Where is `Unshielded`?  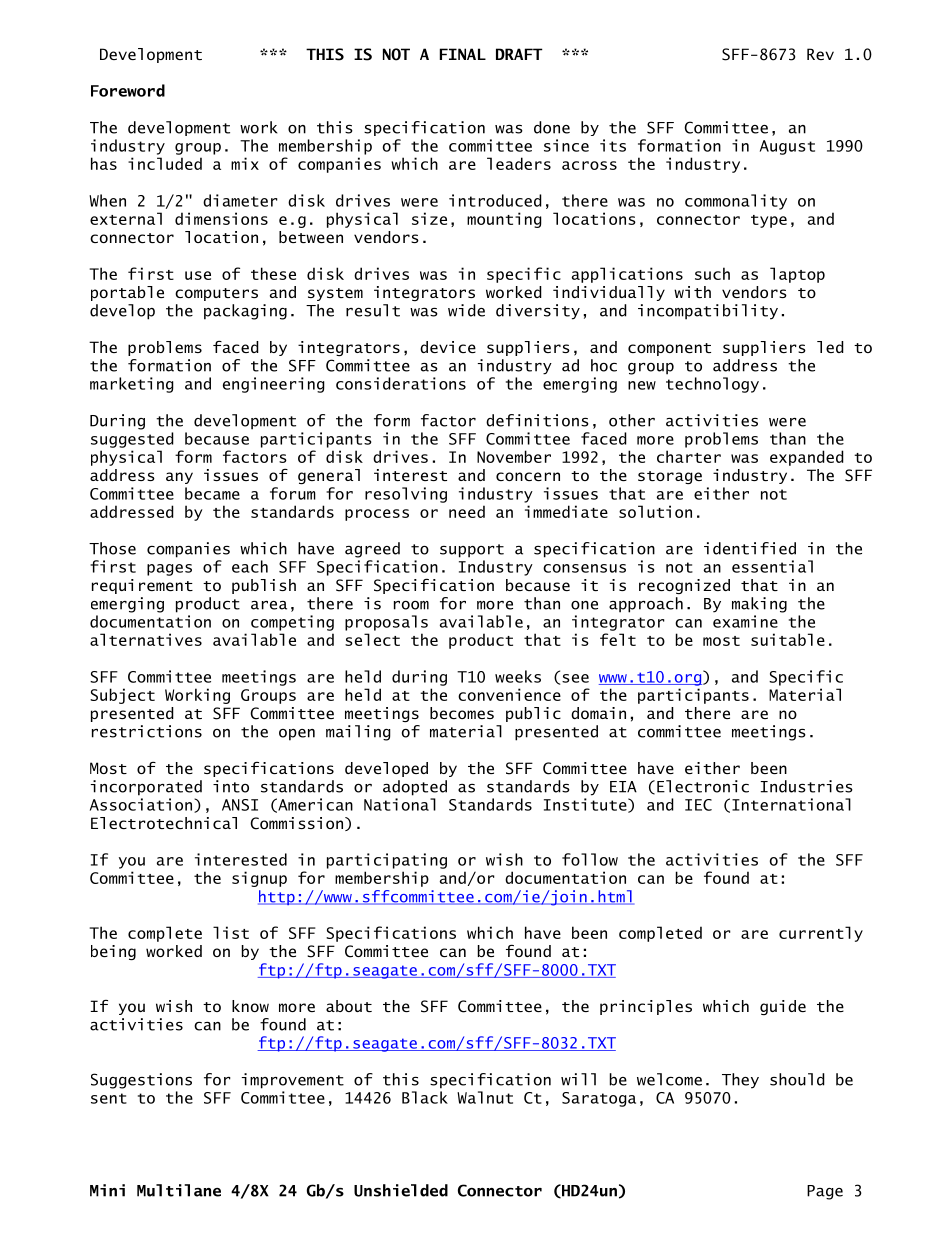
Unshielded is located at coordinates (401, 1190).
